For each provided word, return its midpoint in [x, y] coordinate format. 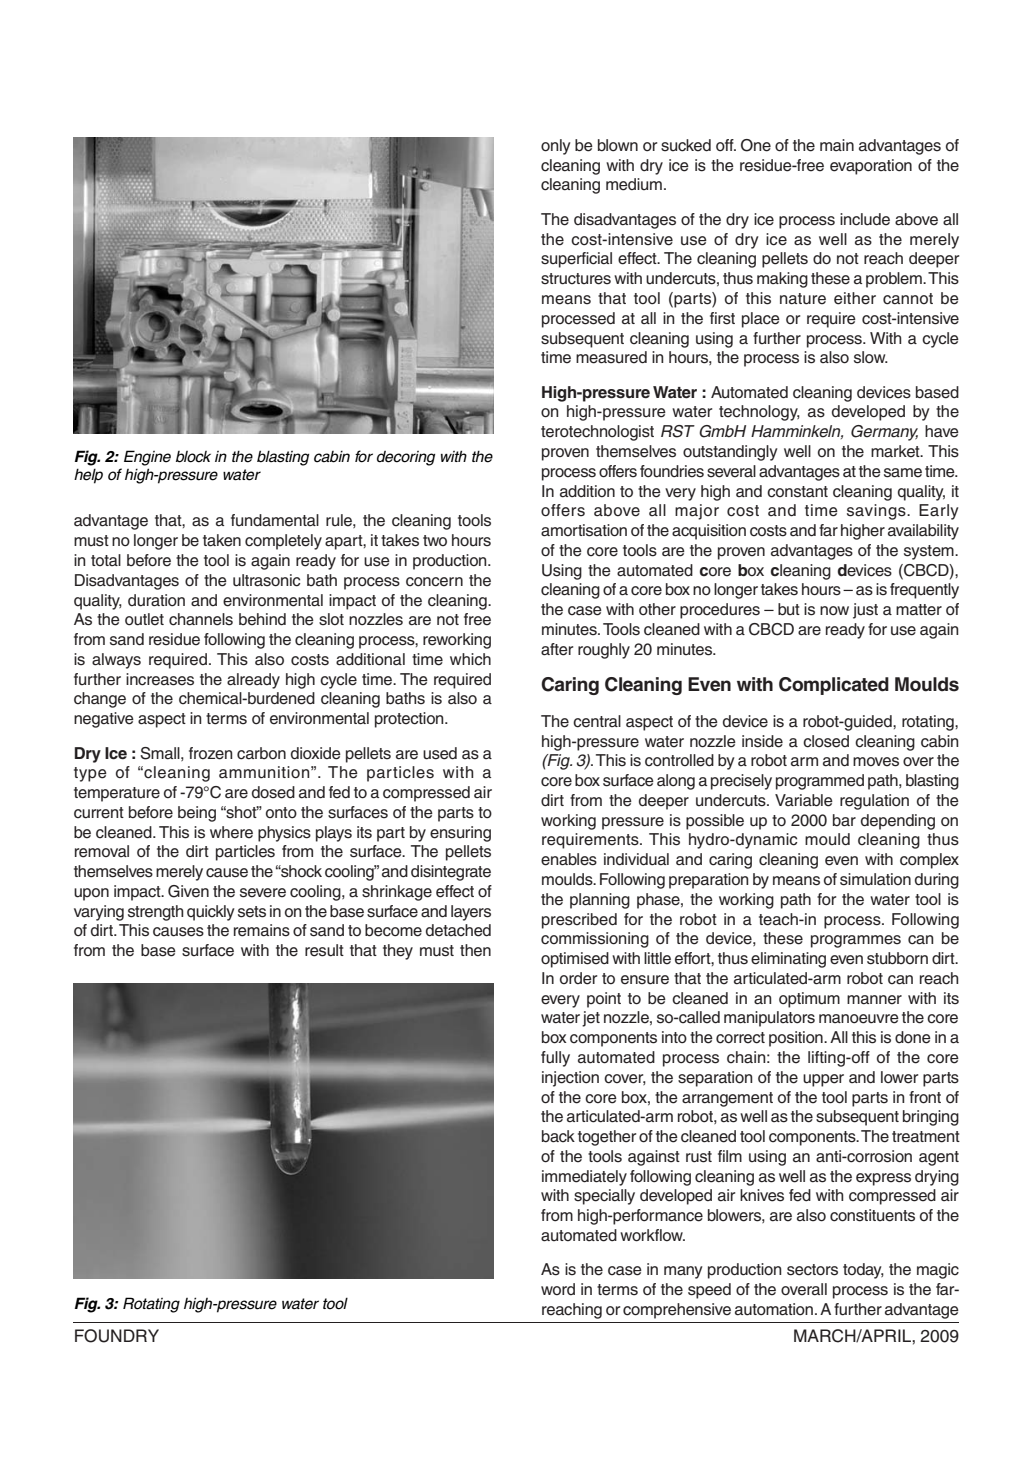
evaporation [871, 167]
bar [844, 820]
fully [555, 1059]
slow [871, 357]
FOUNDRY [117, 1336]
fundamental [275, 520]
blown [618, 145]
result [324, 950]
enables [569, 859]
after [557, 649]
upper [823, 1080]
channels [201, 619]
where [231, 832]
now [834, 611]
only [556, 147]
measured [611, 357]
